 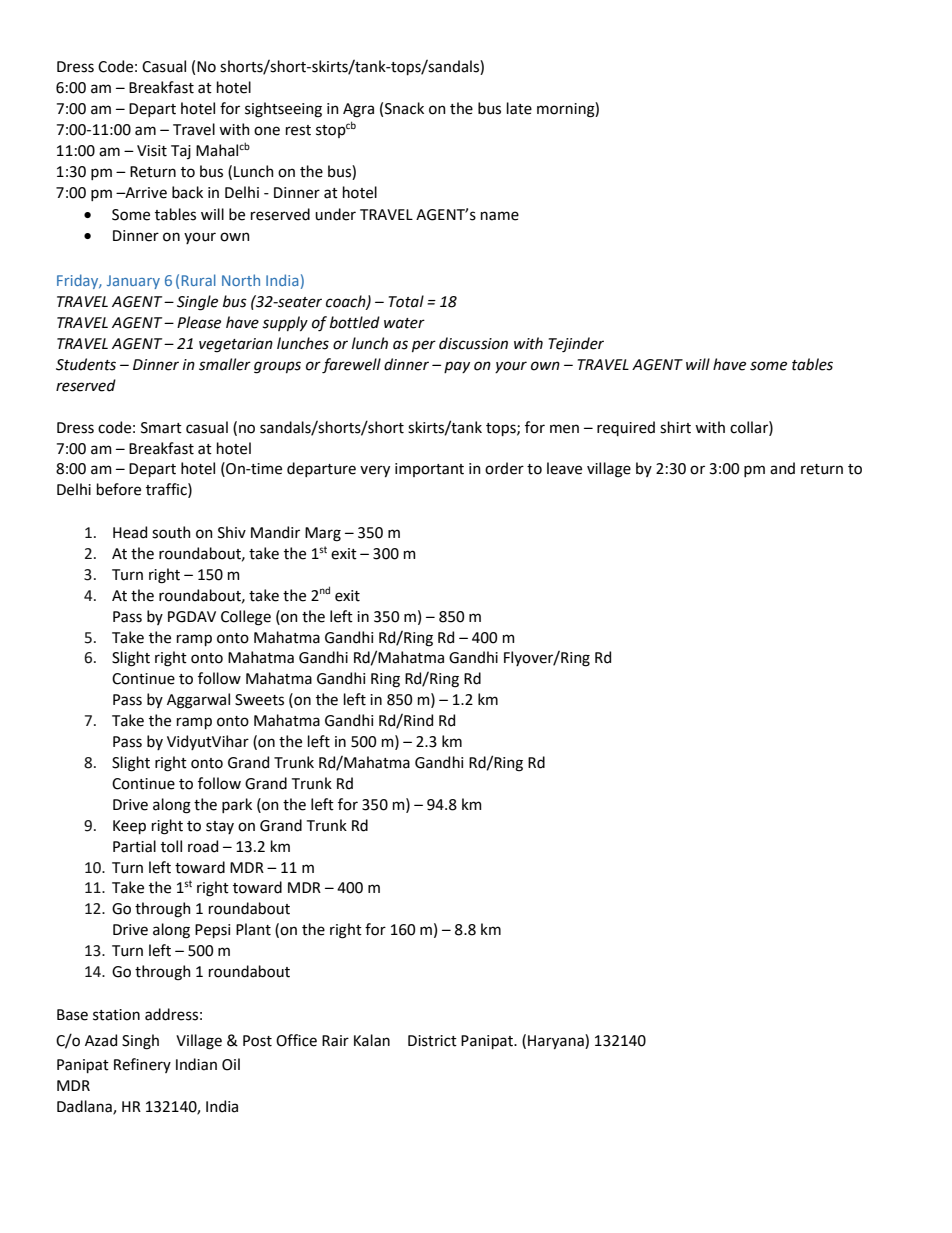 What do you see at coordinates (237, 805) in the document?
I see `park` at bounding box center [237, 805].
